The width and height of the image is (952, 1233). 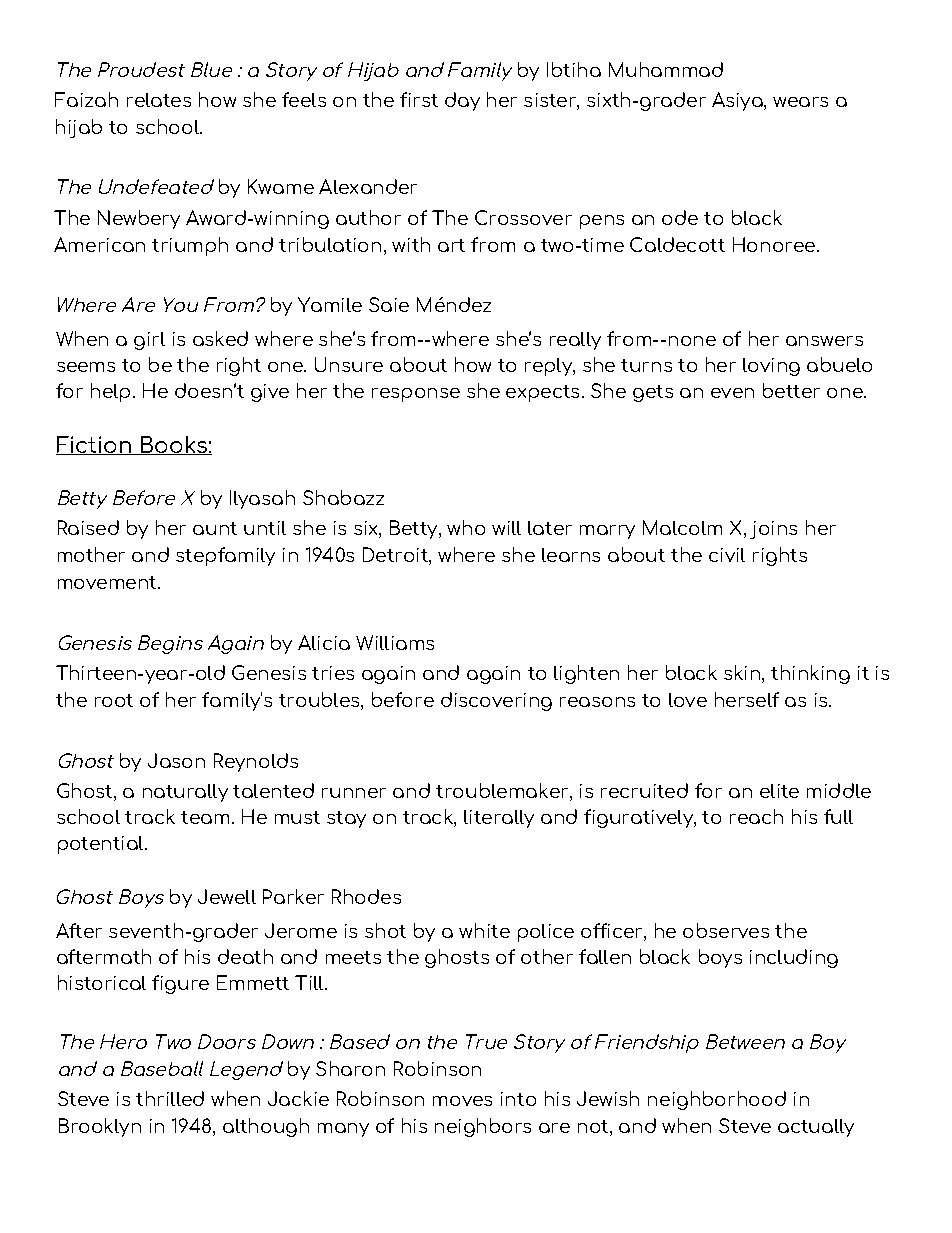 I want to click on thrilled, so click(x=170, y=1098).
